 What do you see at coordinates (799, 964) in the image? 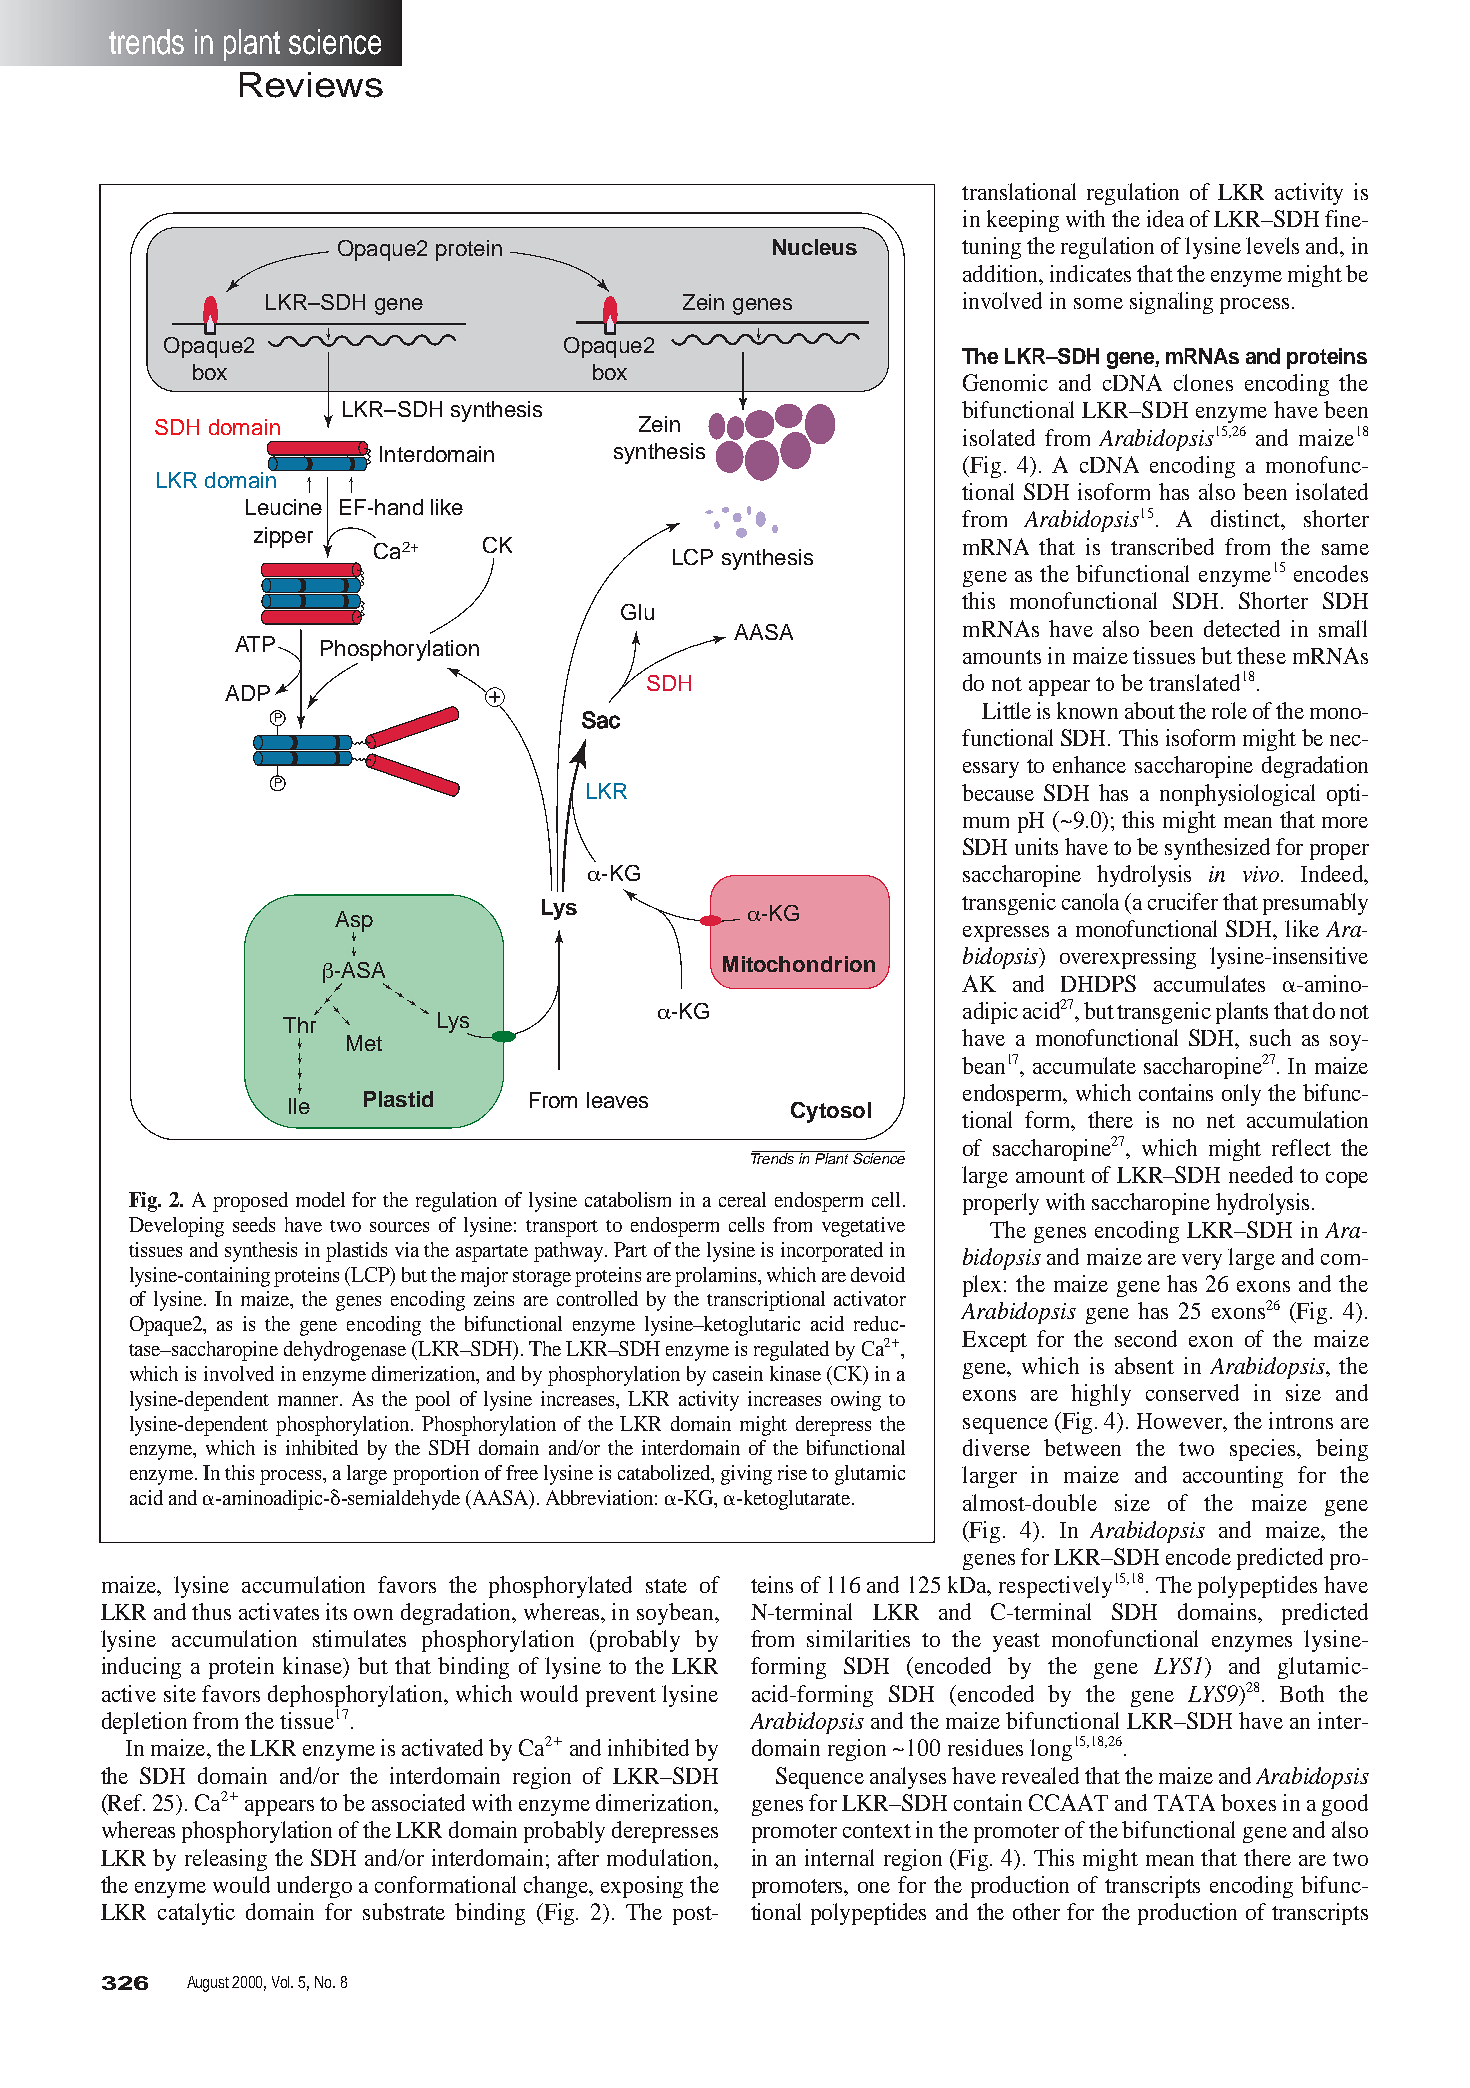
I see `Mitochondrion` at bounding box center [799, 964].
